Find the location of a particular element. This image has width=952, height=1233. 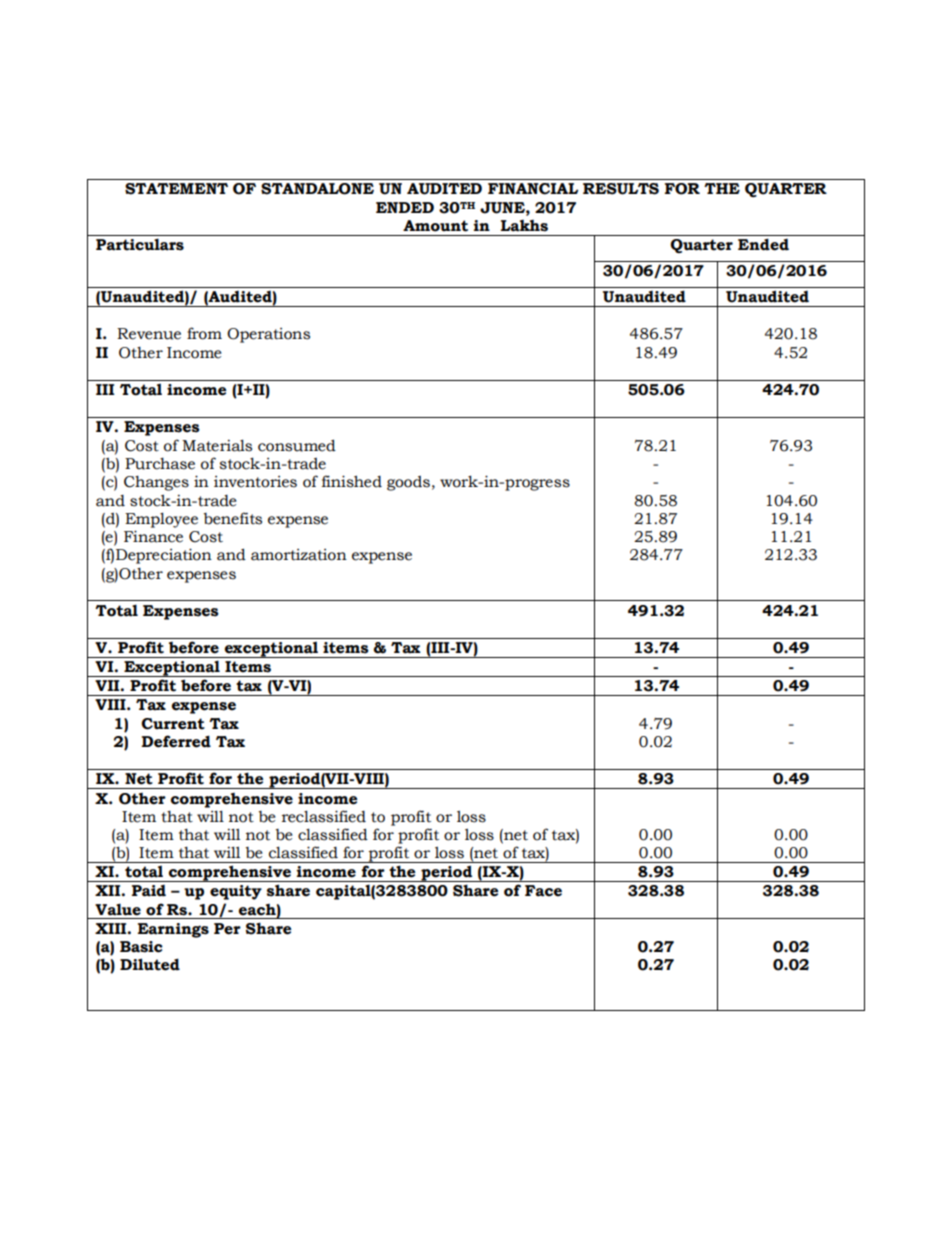

FINANCIAL is located at coordinates (533, 189).
